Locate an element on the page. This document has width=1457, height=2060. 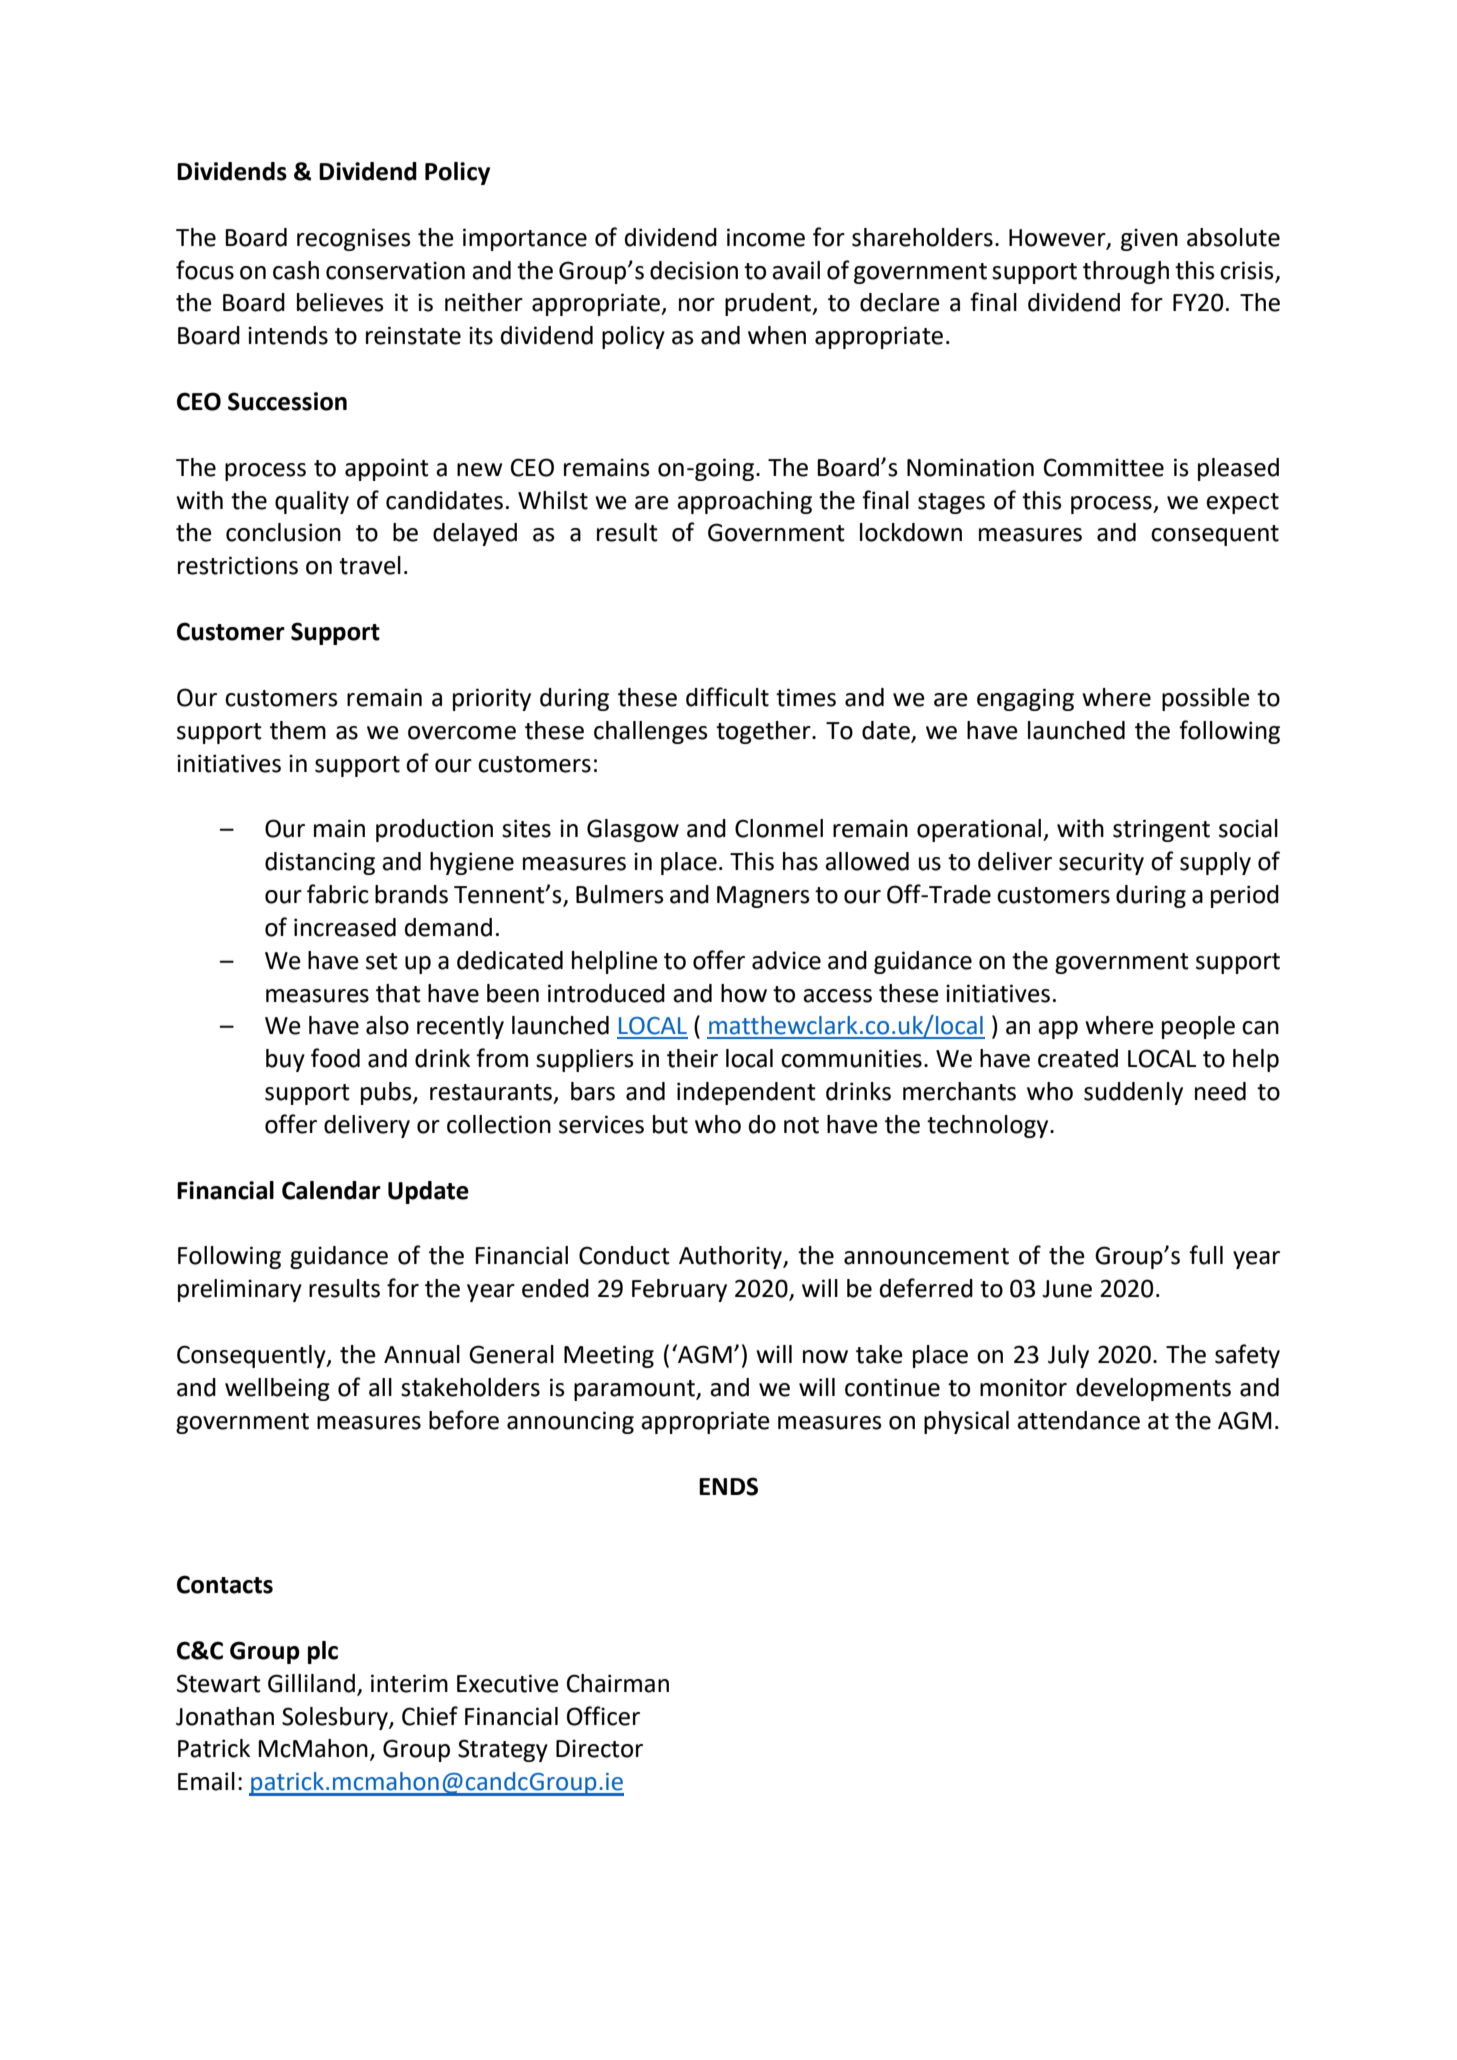
preliminary is located at coordinates (240, 1290).
